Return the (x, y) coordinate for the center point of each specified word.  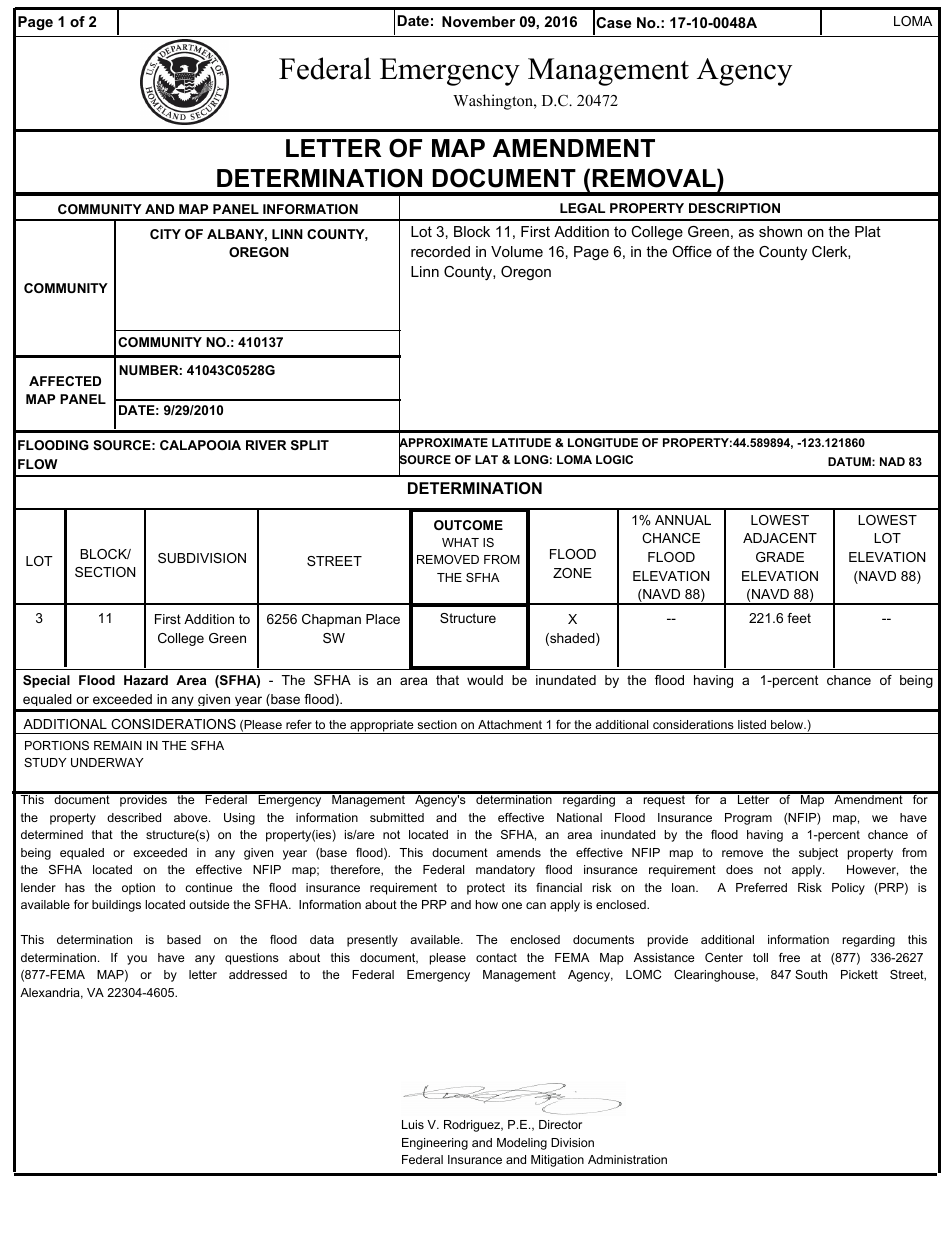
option (138, 889)
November (478, 21)
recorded (440, 251)
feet (799, 618)
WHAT (460, 542)
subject (818, 854)
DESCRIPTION (734, 208)
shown (780, 231)
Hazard (146, 680)
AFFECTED (65, 381)
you (137, 960)
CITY (165, 234)
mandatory (505, 871)
